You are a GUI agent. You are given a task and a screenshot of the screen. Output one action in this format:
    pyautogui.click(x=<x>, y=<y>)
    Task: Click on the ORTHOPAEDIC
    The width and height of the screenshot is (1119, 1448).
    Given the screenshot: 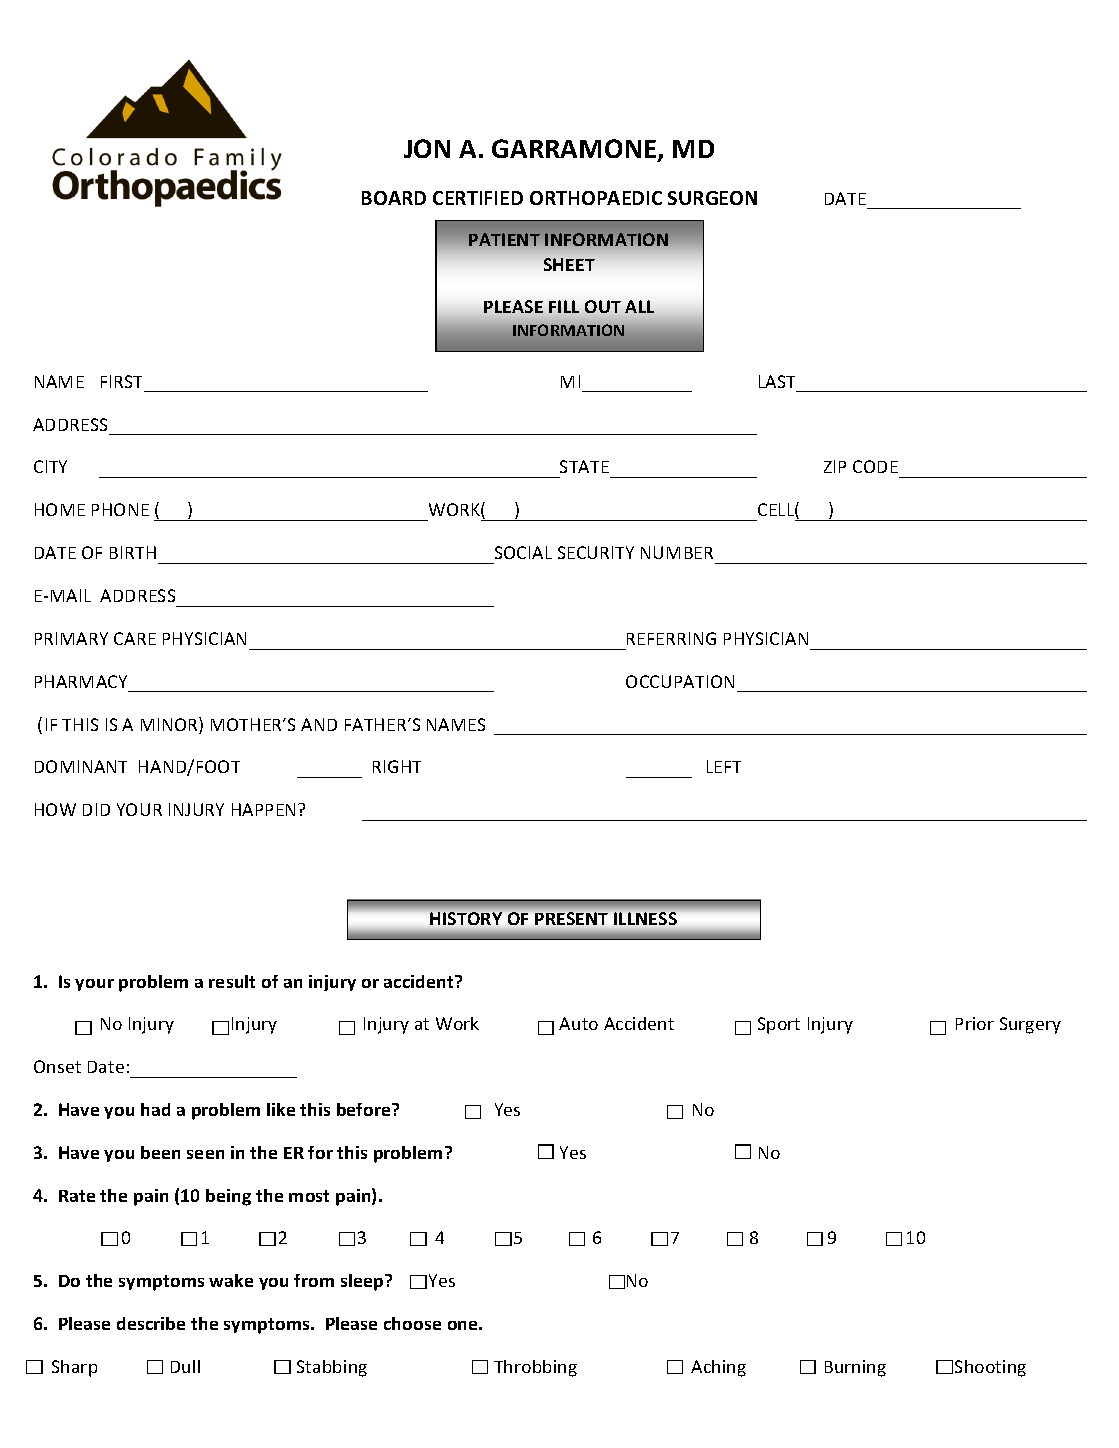 What is the action you would take?
    pyautogui.click(x=596, y=198)
